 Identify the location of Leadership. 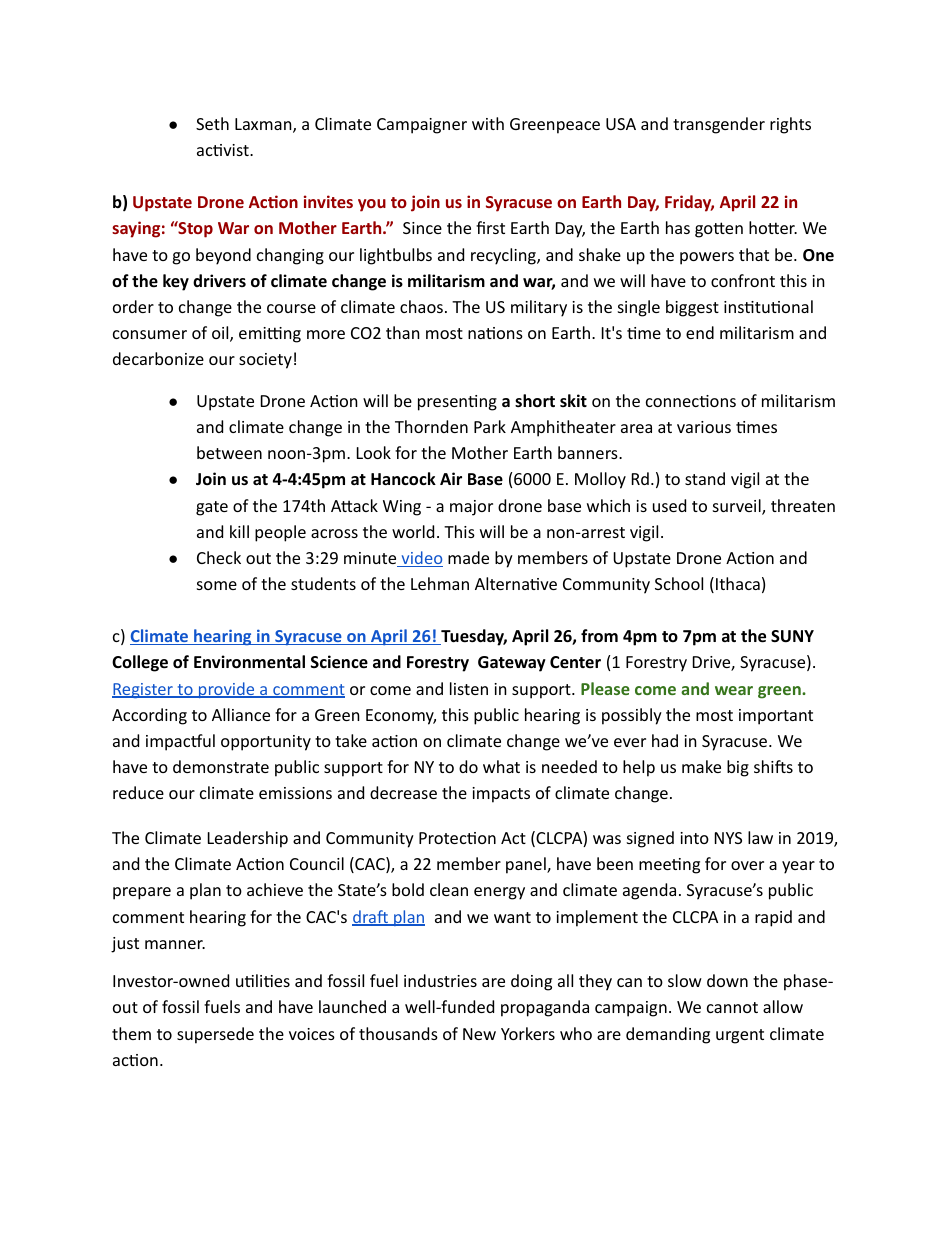
(248, 839).
